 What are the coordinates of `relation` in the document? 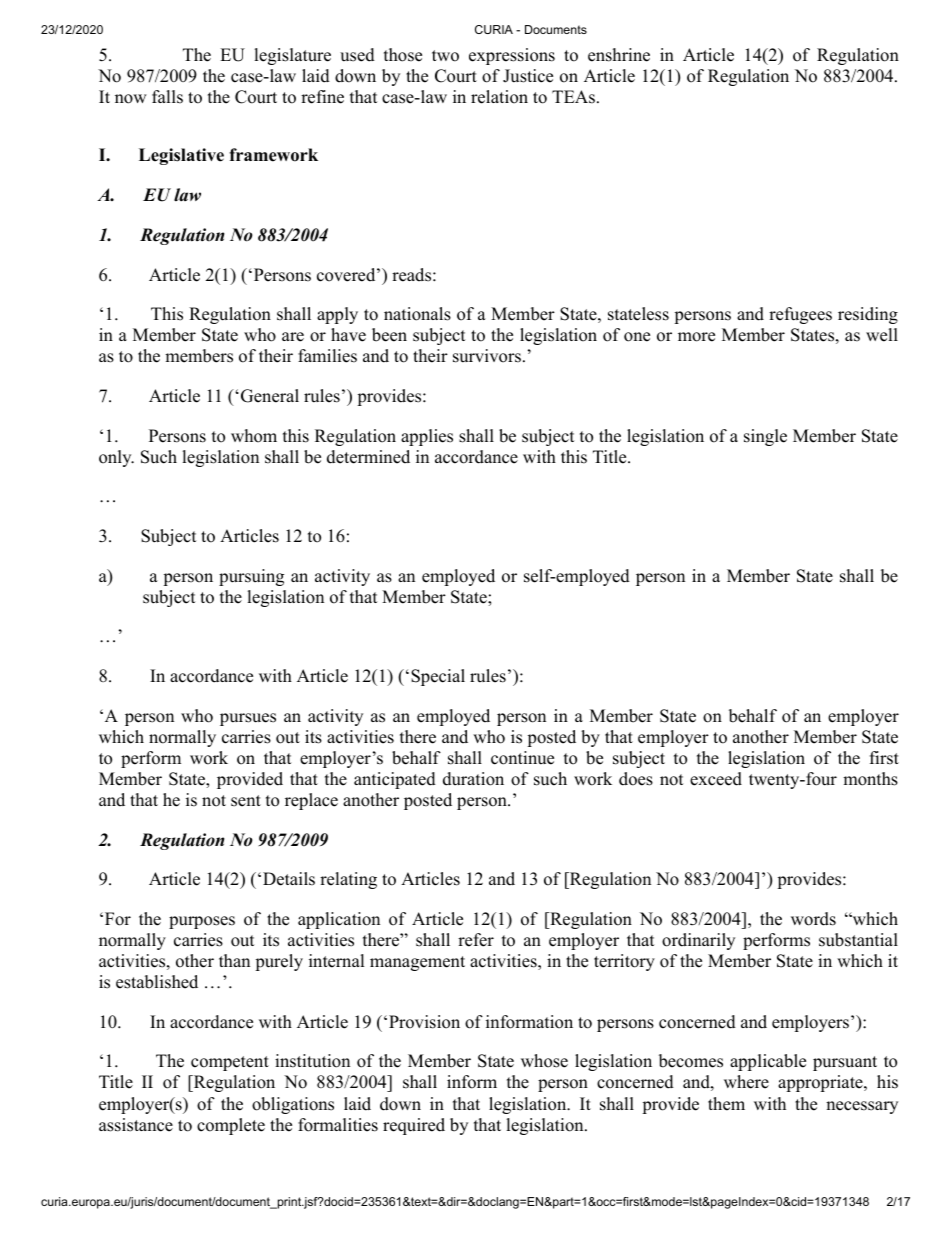 It's located at (499, 97).
